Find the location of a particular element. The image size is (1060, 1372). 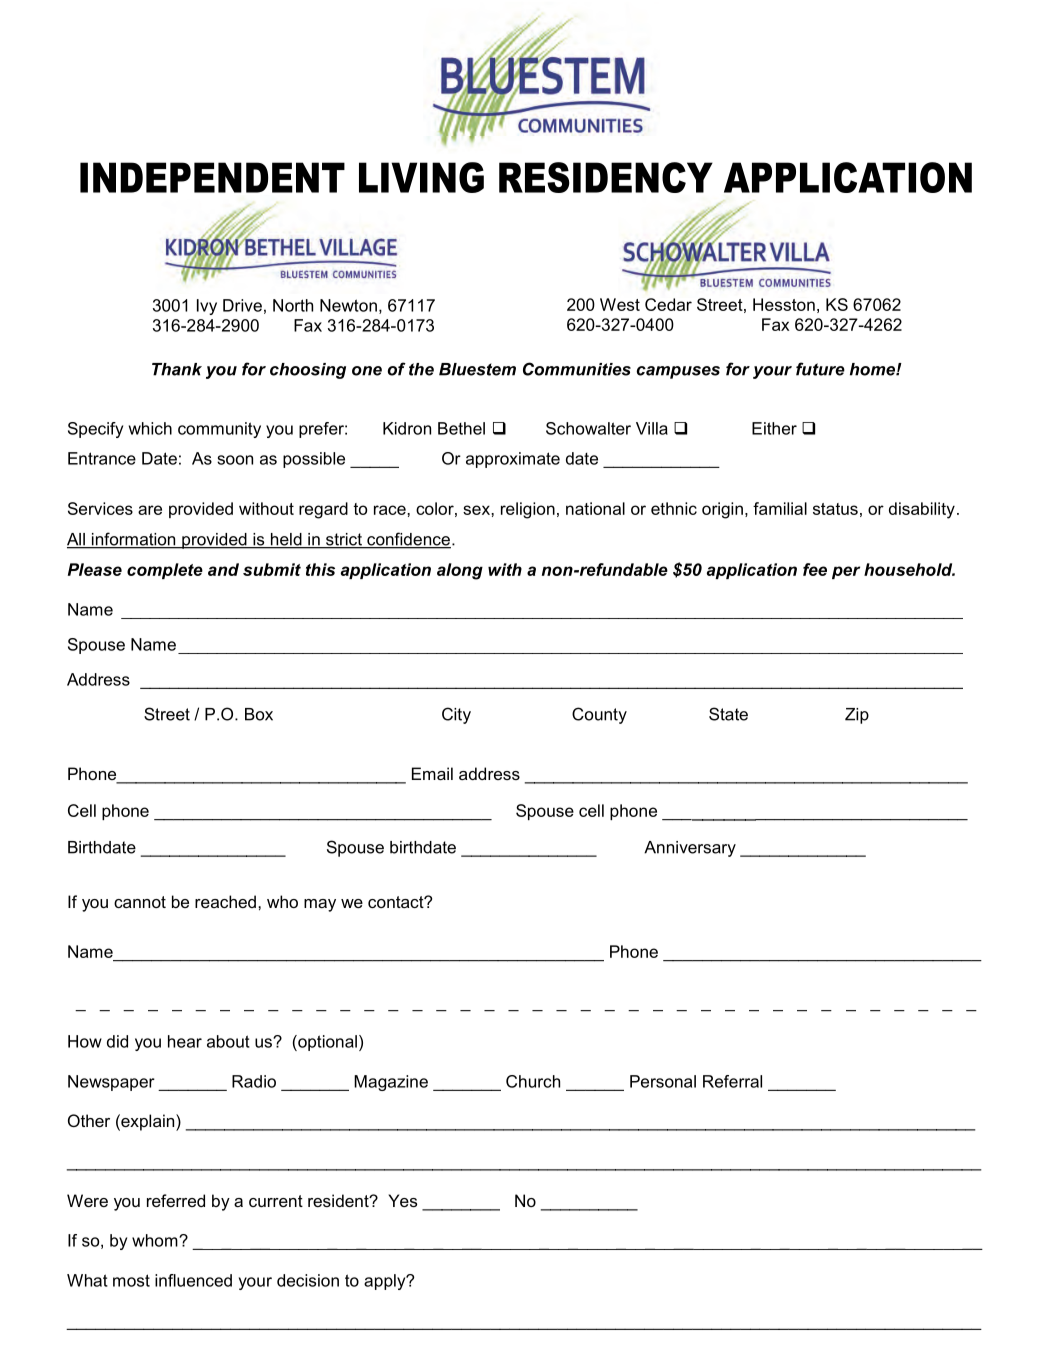

RESIDENCY is located at coordinates (606, 177).
